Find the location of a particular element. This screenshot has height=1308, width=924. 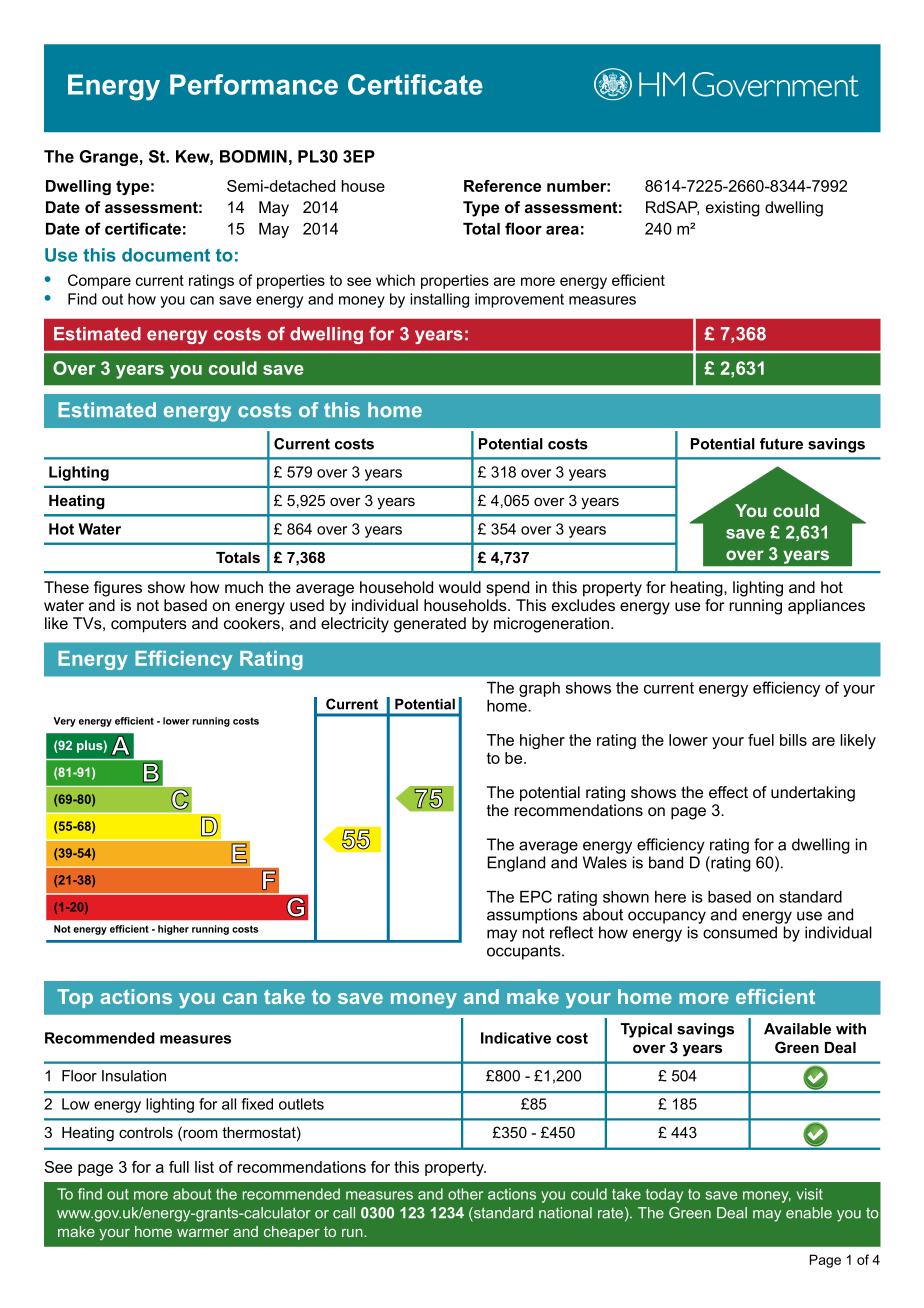

other is located at coordinates (465, 1194).
